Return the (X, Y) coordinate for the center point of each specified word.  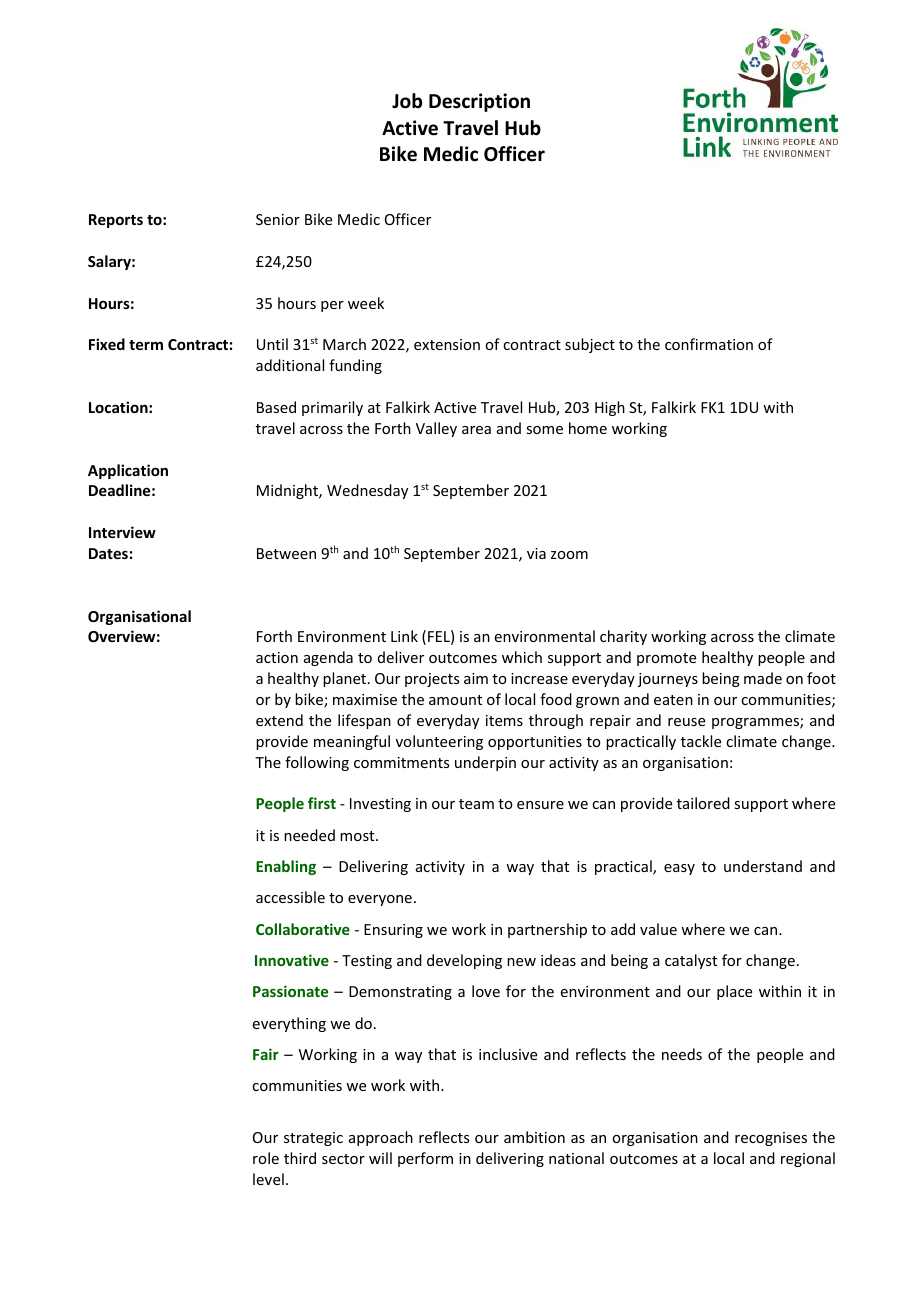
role (266, 1158)
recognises (771, 1139)
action (277, 657)
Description (479, 102)
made (763, 678)
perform (425, 1159)
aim (476, 678)
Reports (116, 221)
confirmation (709, 344)
